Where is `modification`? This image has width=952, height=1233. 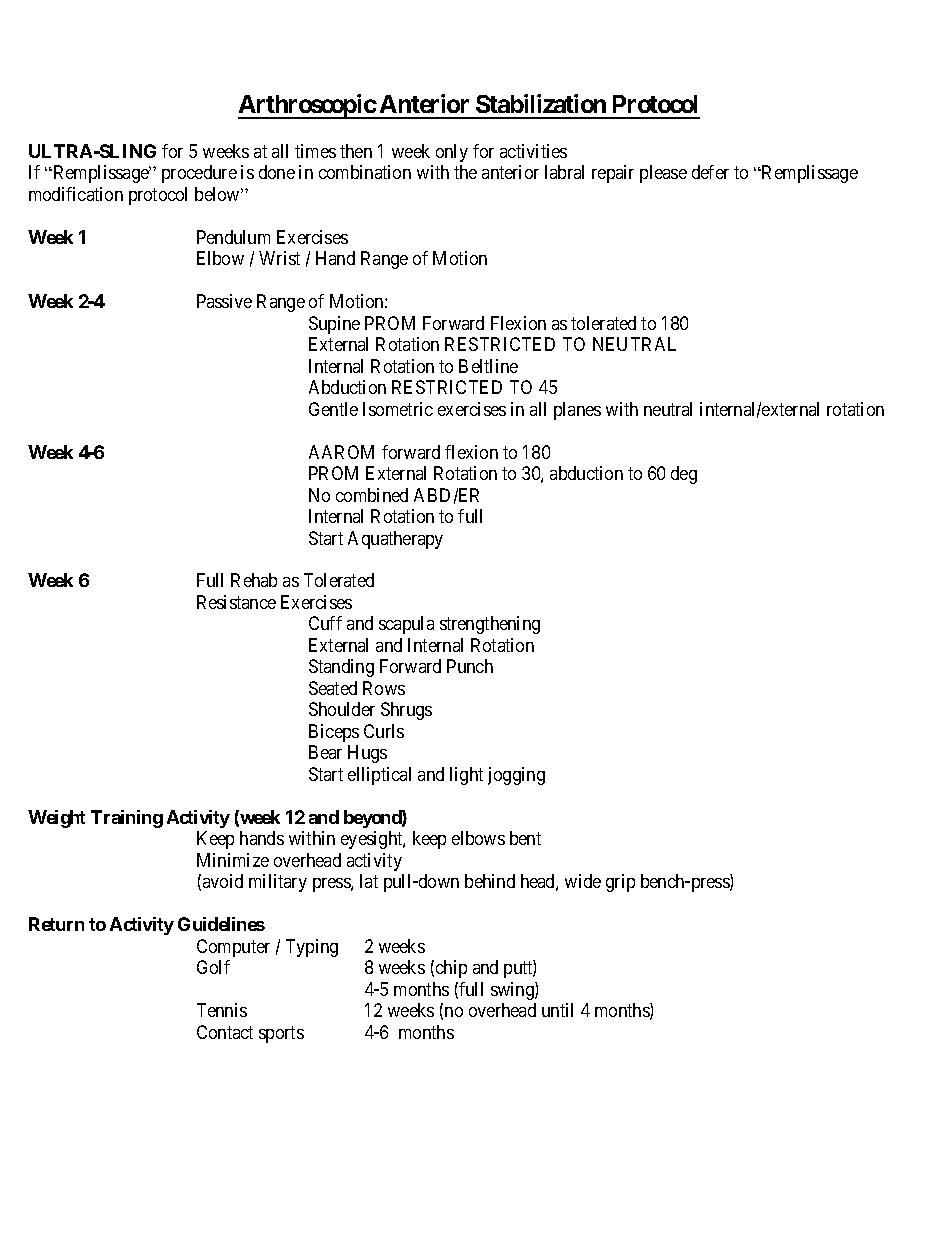
modification is located at coordinates (76, 194).
